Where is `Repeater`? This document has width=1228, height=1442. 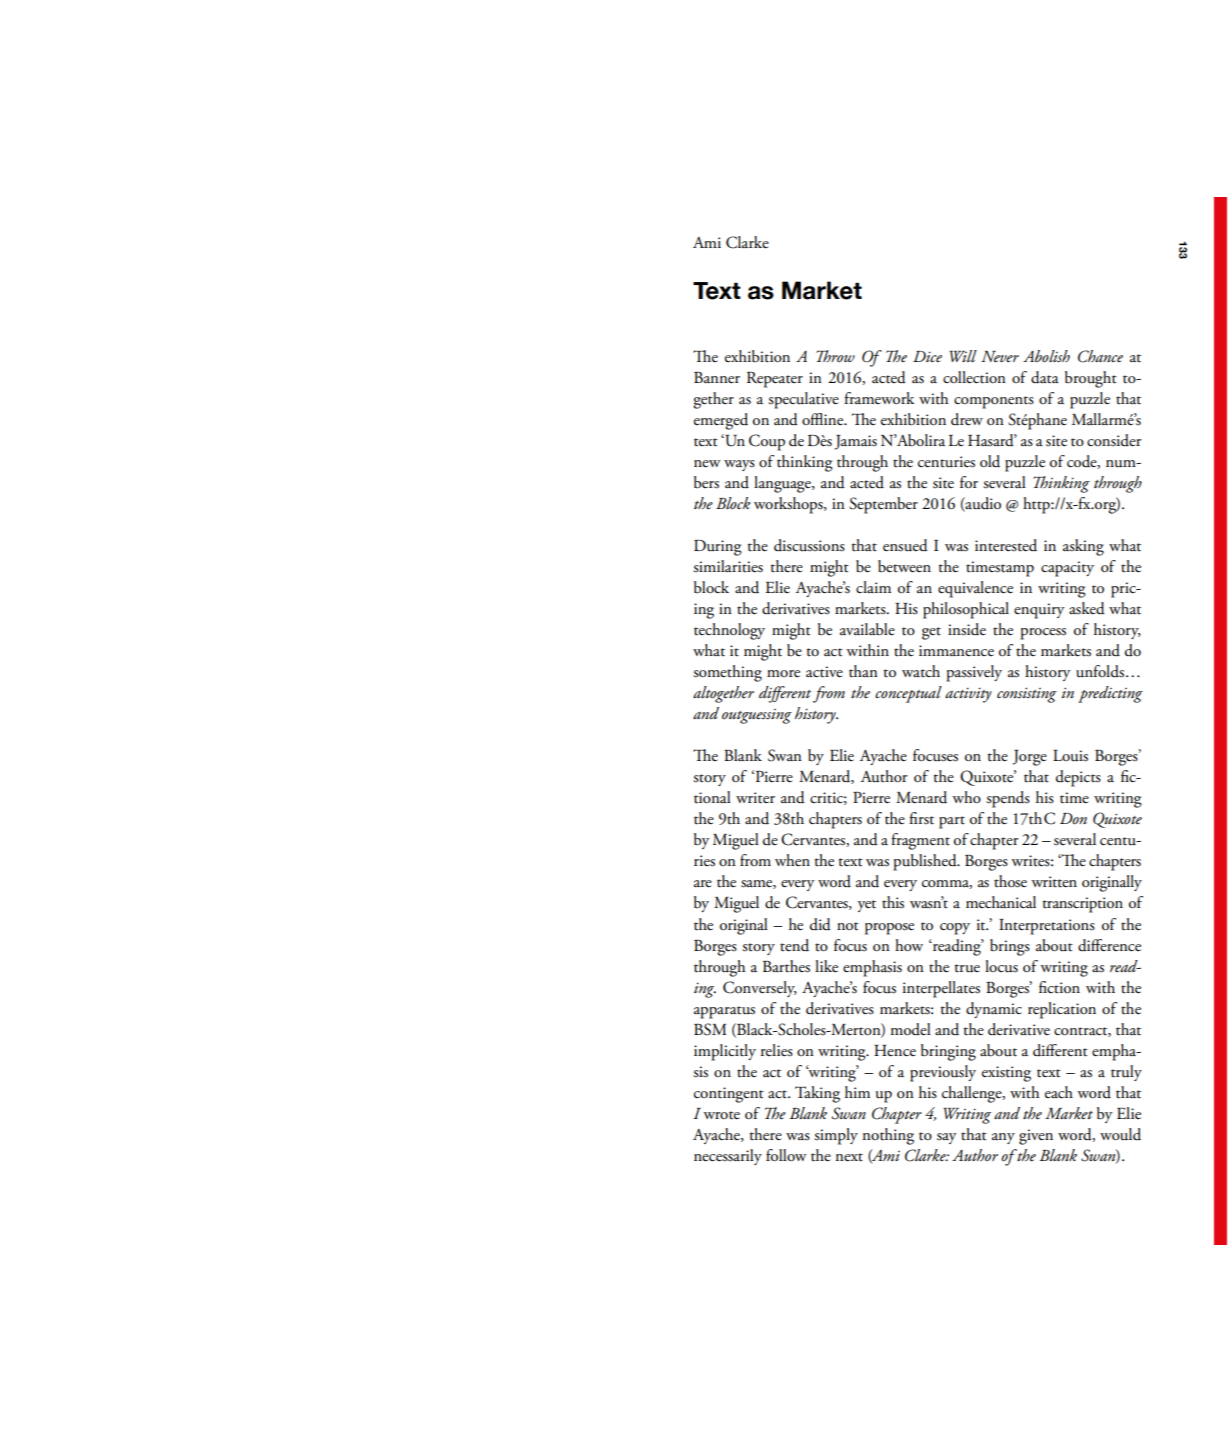 Repeater is located at coordinates (775, 380).
